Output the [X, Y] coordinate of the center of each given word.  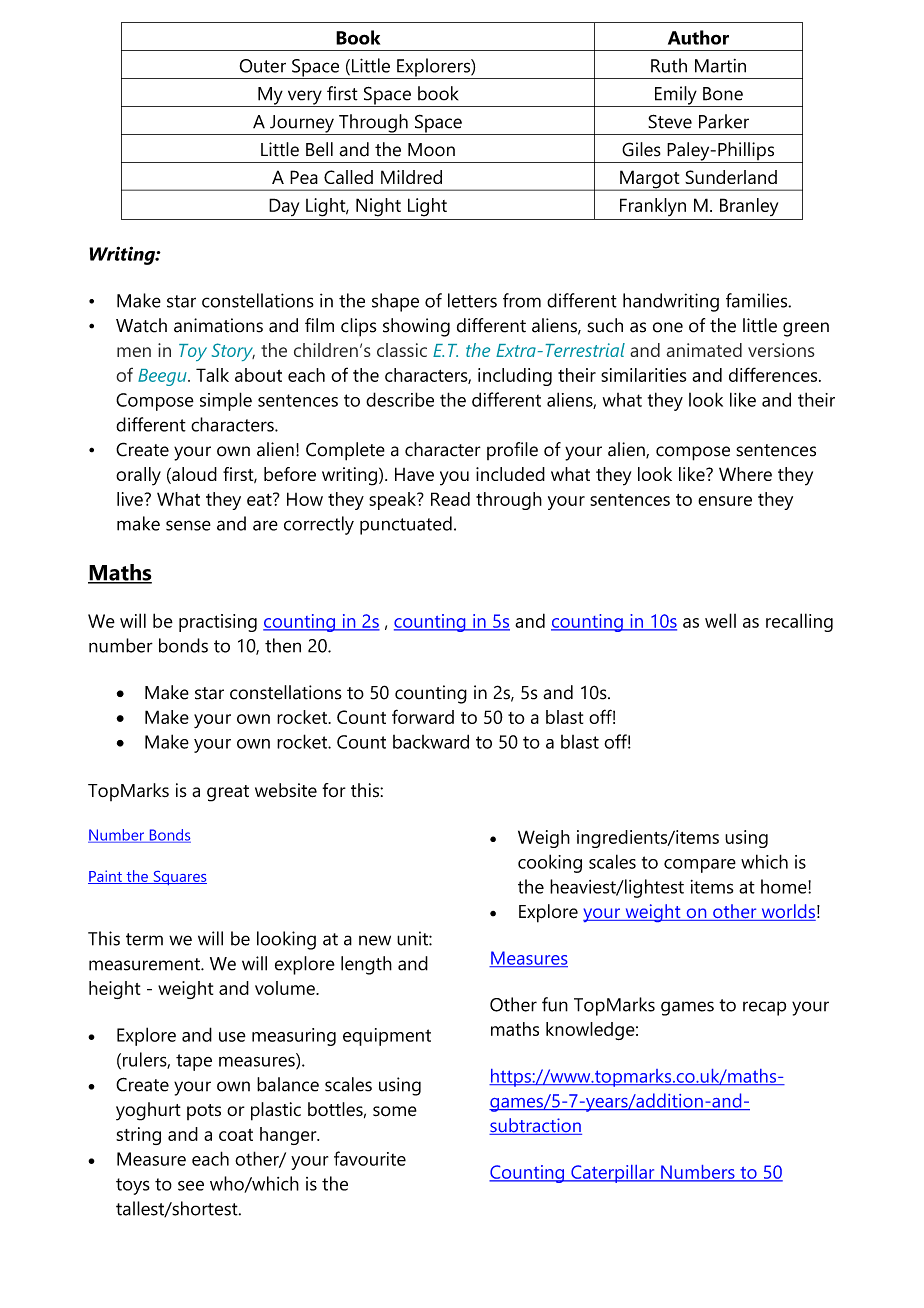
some [395, 1111]
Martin [720, 66]
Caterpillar [613, 1174]
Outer [263, 66]
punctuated [406, 525]
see [191, 1185]
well [720, 620]
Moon [431, 150]
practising [218, 623]
